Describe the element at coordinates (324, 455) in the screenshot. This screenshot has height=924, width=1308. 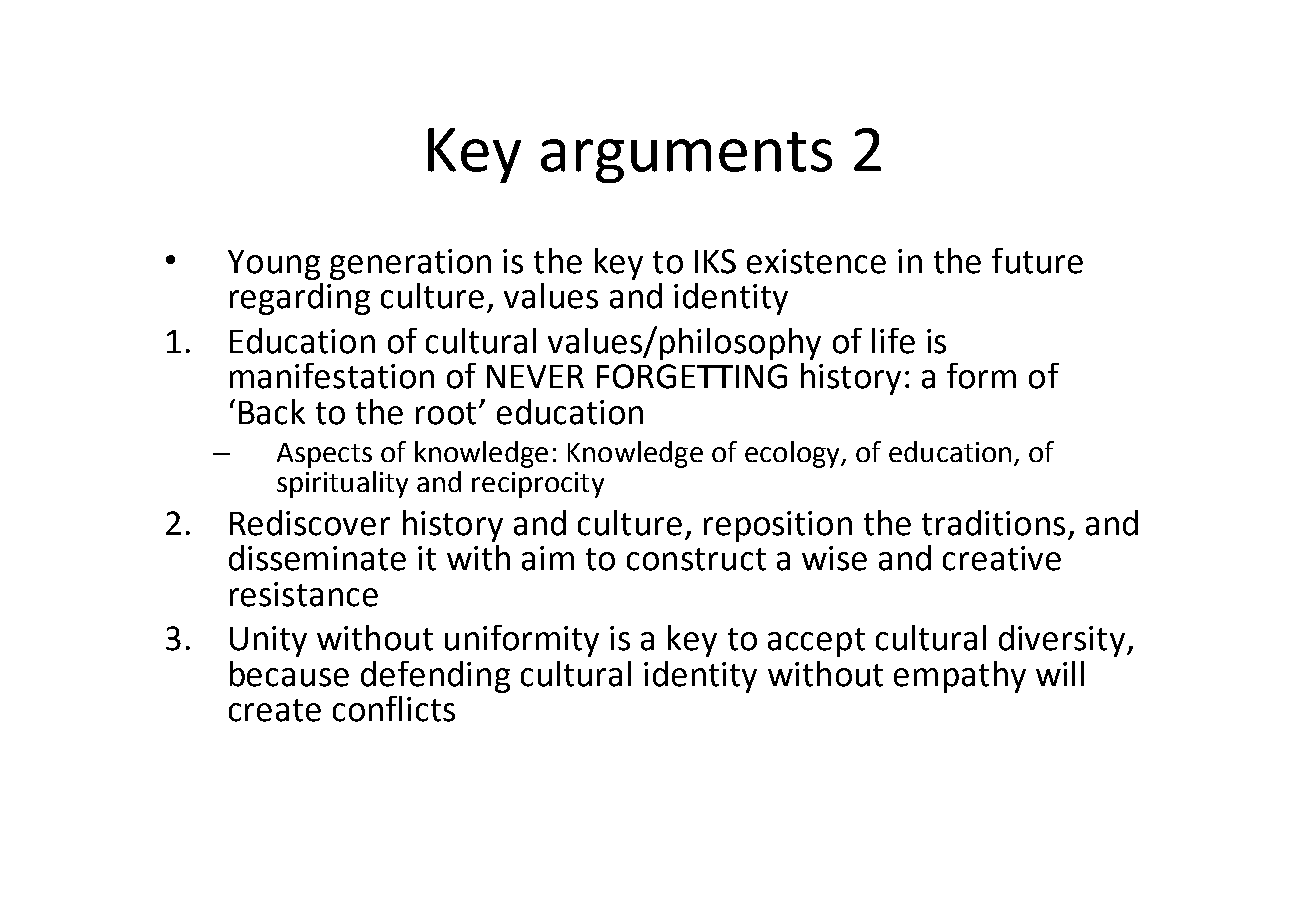
I see `Aspects` at that location.
